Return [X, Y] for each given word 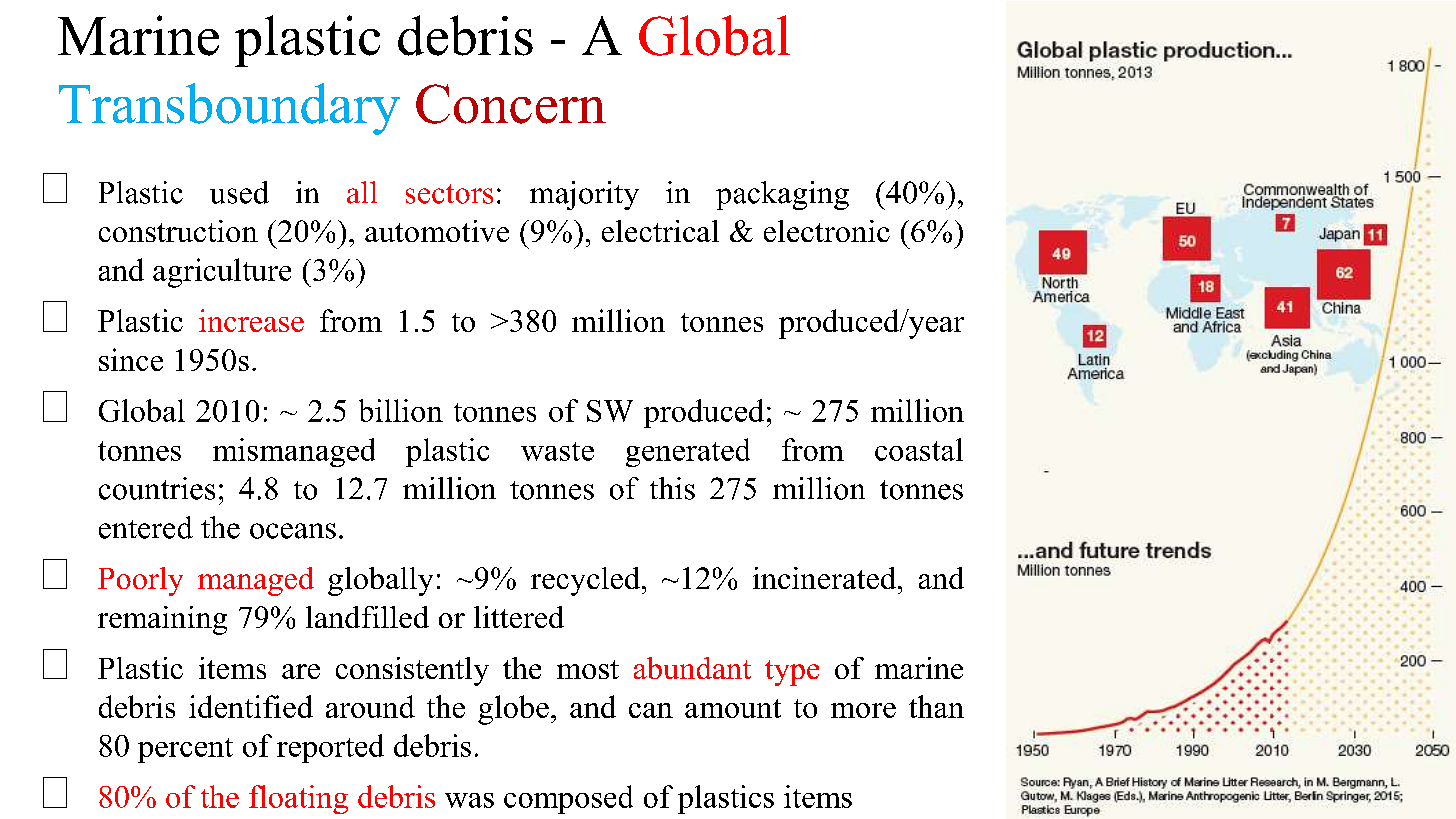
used [239, 192]
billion [401, 410]
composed [568, 799]
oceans [293, 531]
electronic [827, 231]
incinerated [824, 578]
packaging [782, 195]
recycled [587, 581]
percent [185, 750]
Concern [511, 104]
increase [251, 320]
